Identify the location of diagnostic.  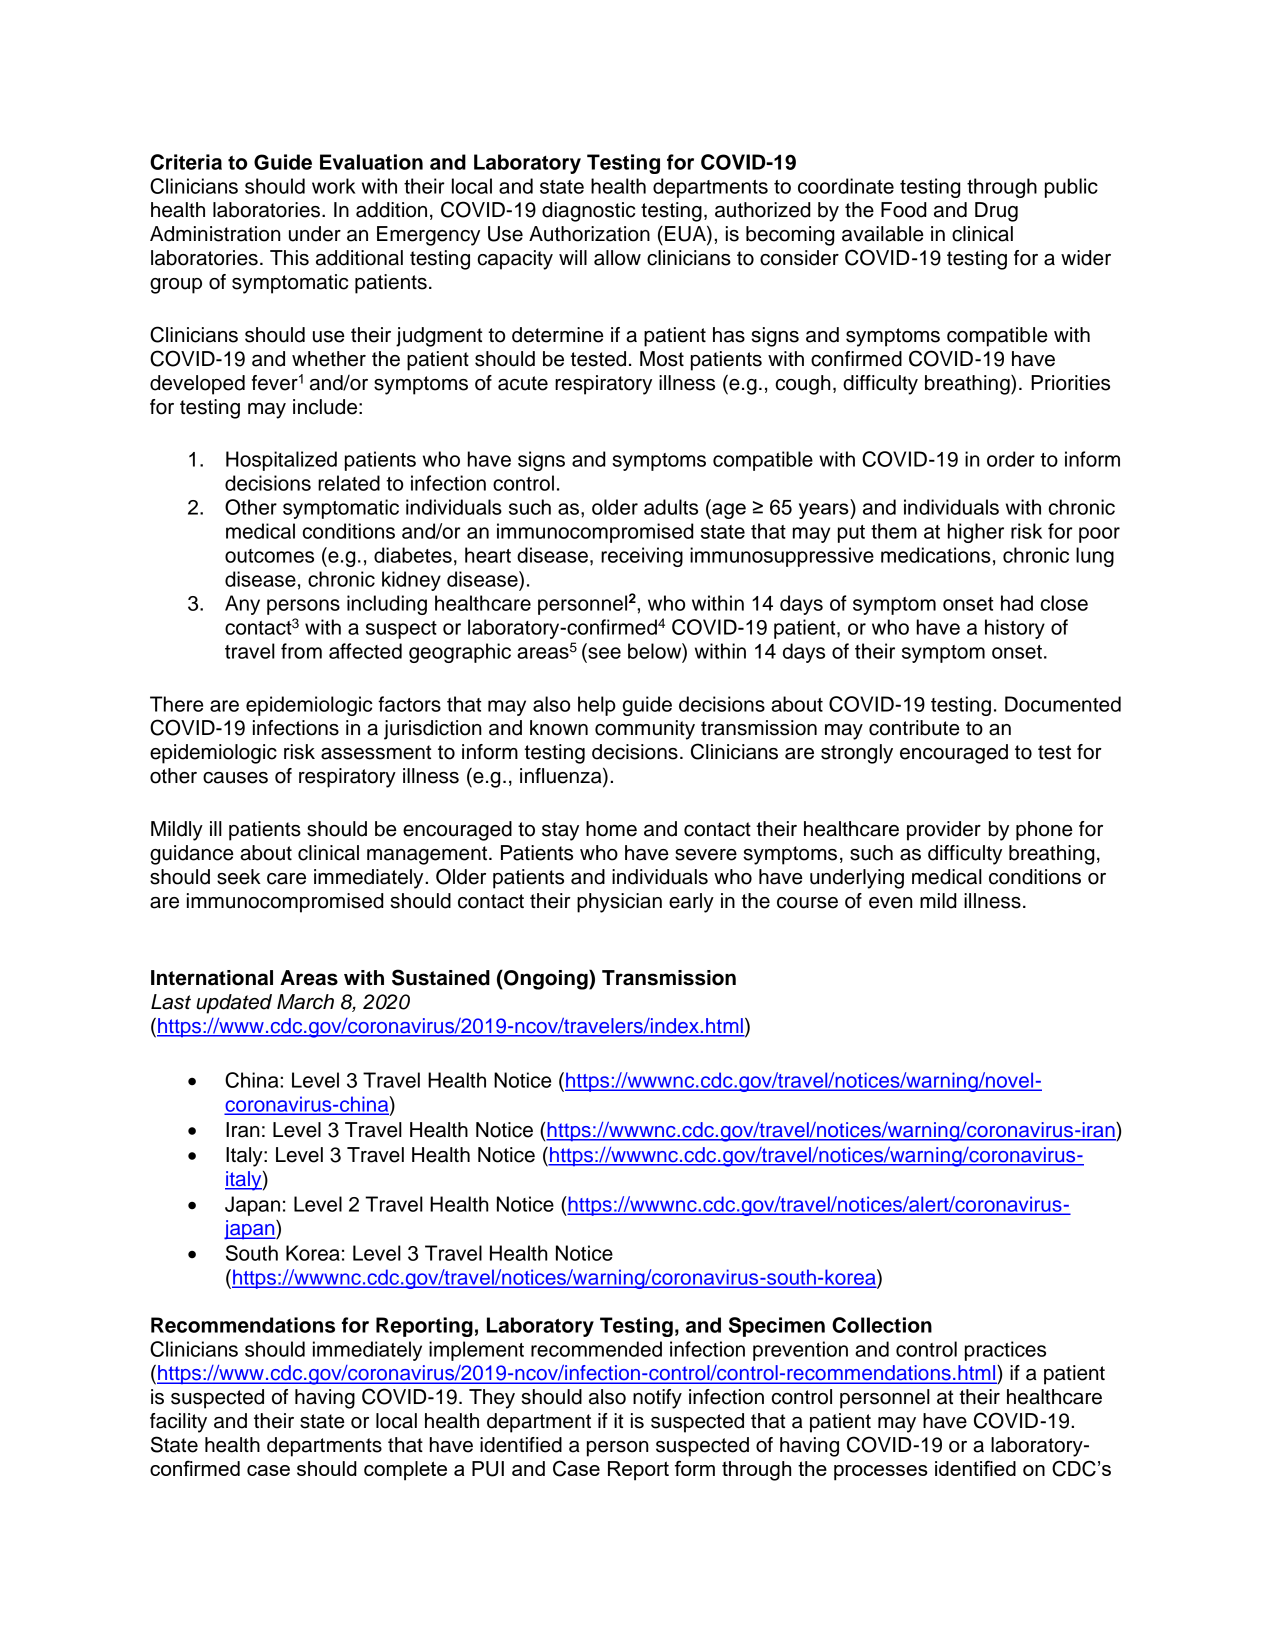
(588, 212).
